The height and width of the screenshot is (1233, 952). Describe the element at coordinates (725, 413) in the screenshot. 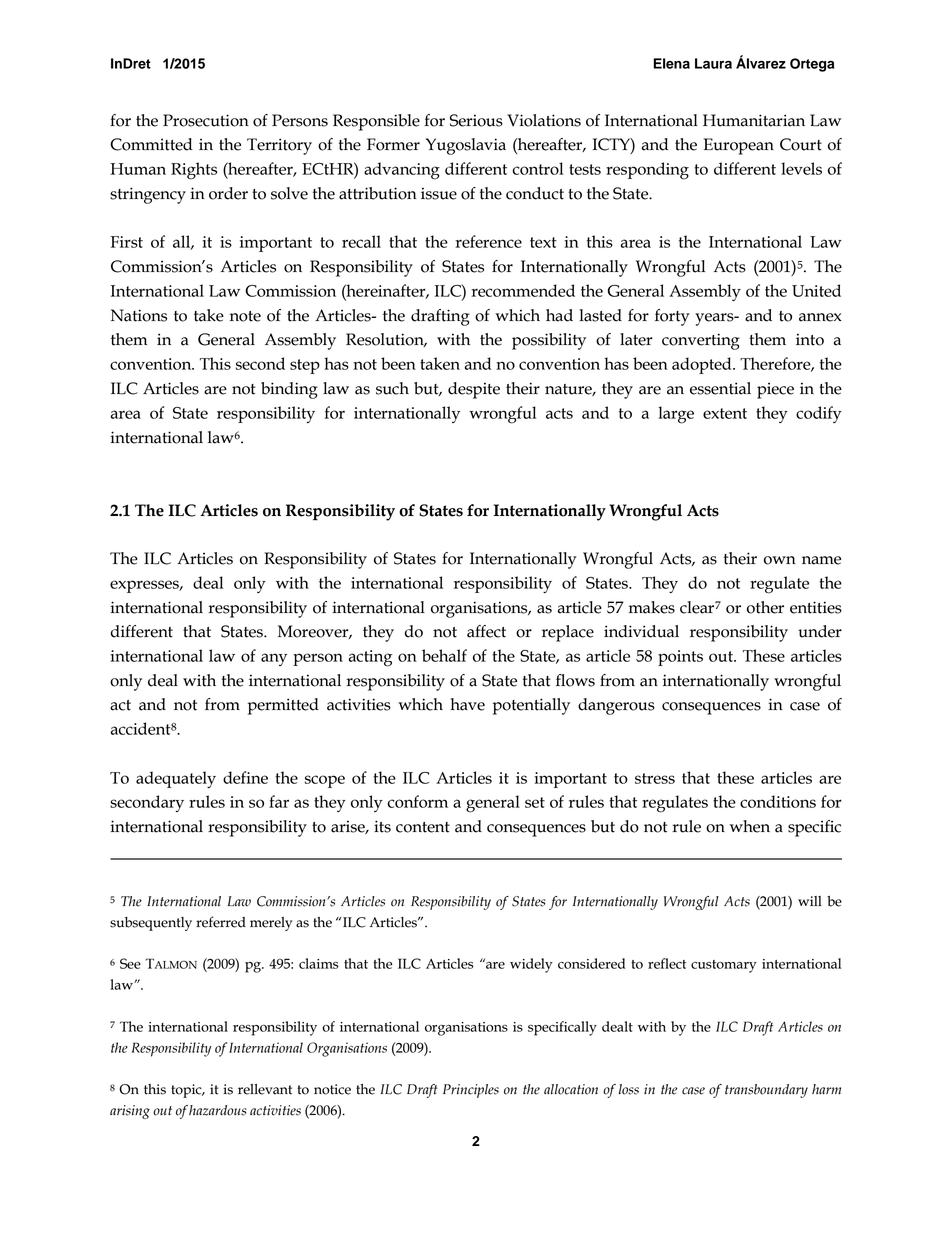

I see `extent` at that location.
